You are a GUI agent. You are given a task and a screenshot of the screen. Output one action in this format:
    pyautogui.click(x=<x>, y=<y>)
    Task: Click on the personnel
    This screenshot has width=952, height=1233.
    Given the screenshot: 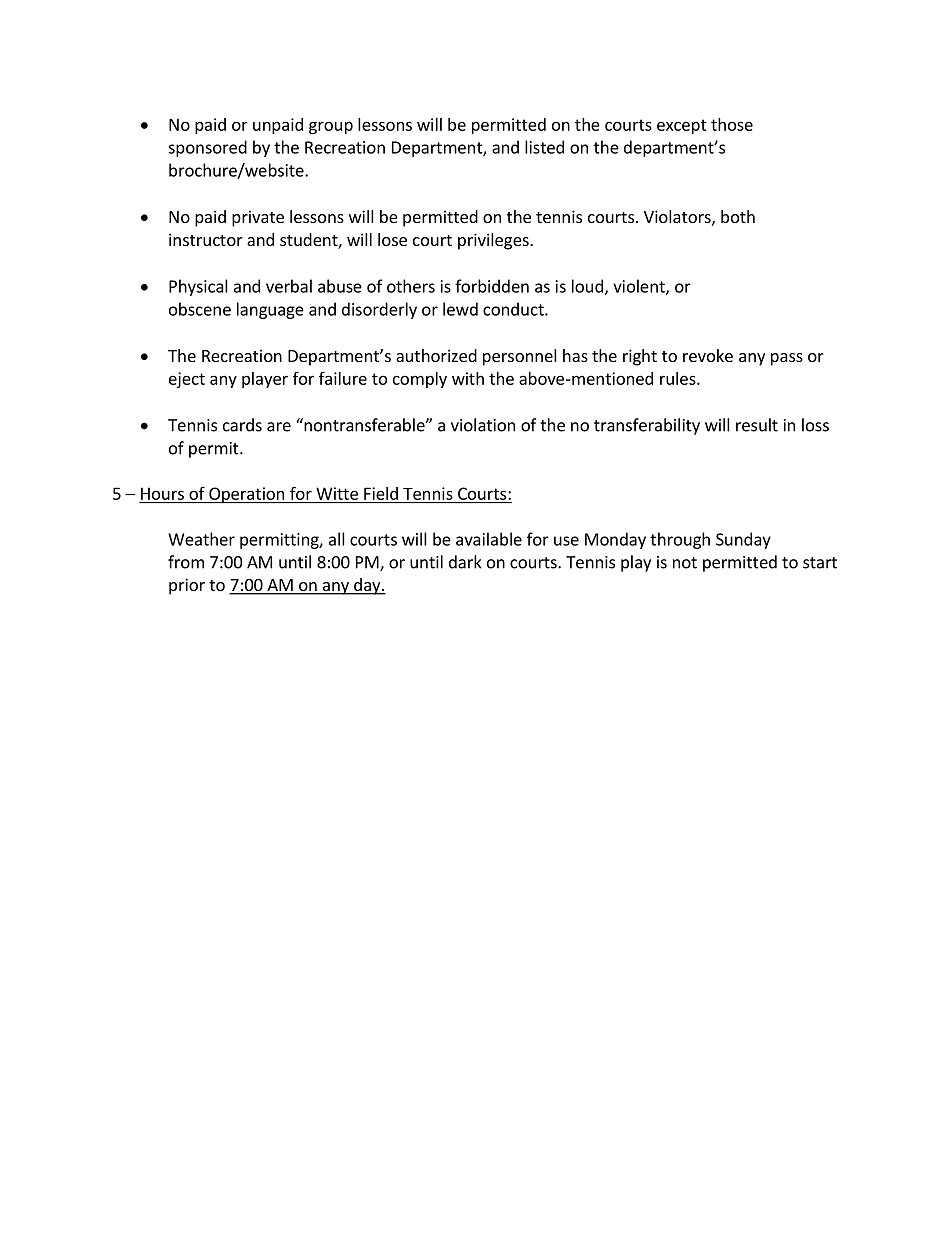 What is the action you would take?
    pyautogui.click(x=520, y=357)
